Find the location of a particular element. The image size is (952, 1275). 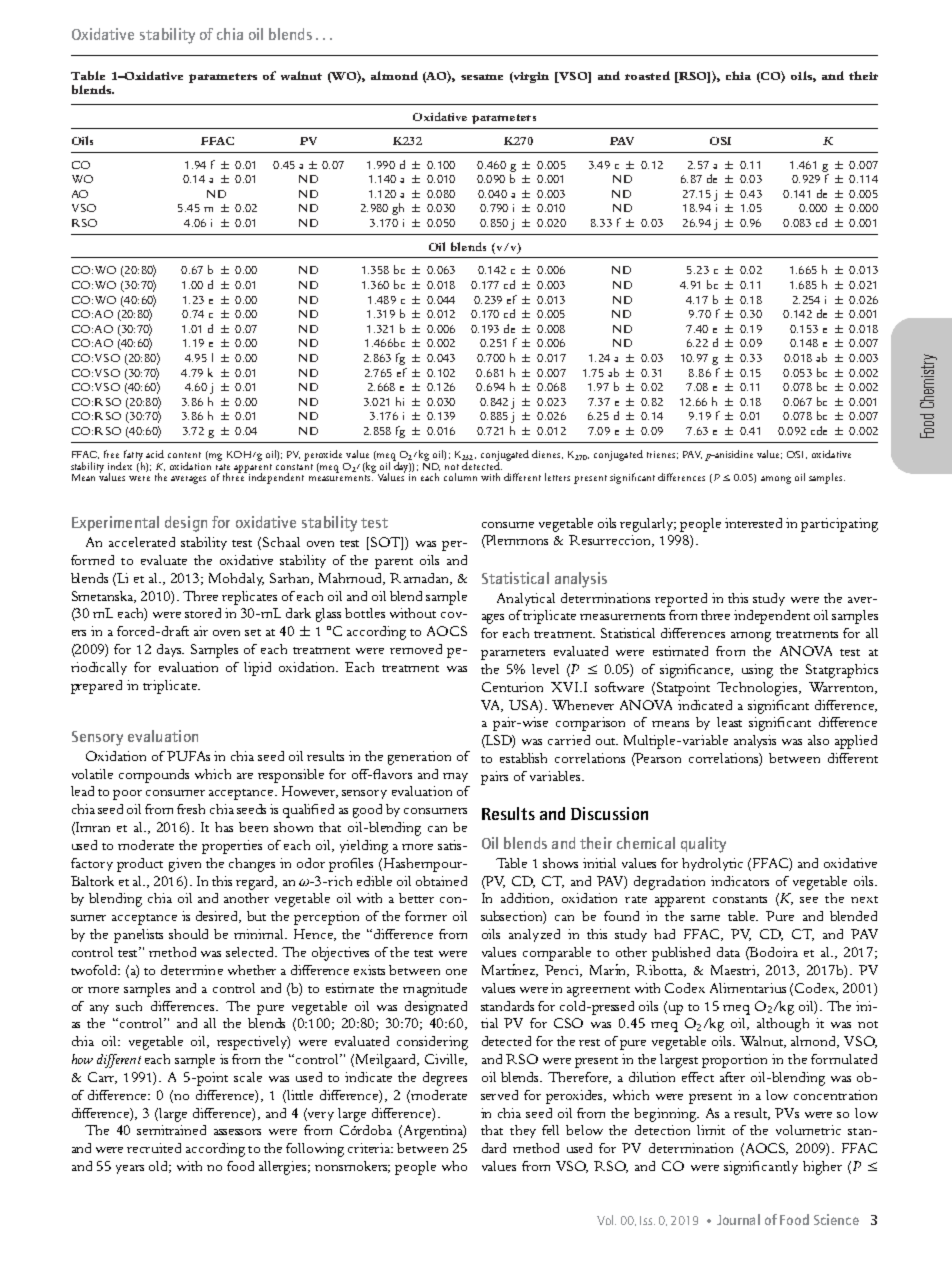

acid is located at coordinates (155, 454).
